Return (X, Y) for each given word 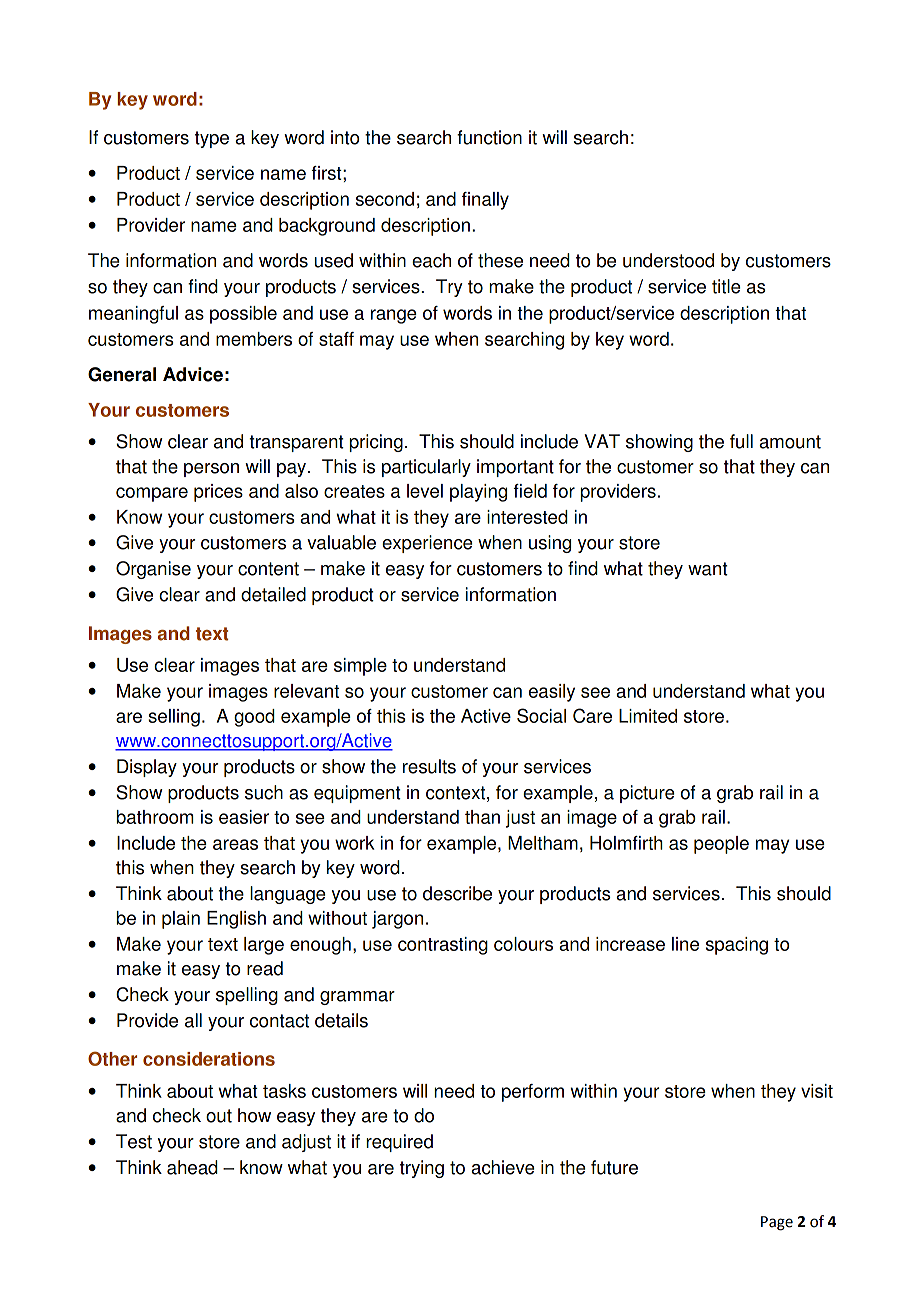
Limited (648, 716)
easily (552, 693)
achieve (503, 1167)
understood (668, 260)
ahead (192, 1167)
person (211, 470)
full (741, 441)
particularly (426, 468)
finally (485, 201)
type (212, 139)
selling (174, 718)
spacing (737, 946)
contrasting (443, 946)
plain (181, 920)
